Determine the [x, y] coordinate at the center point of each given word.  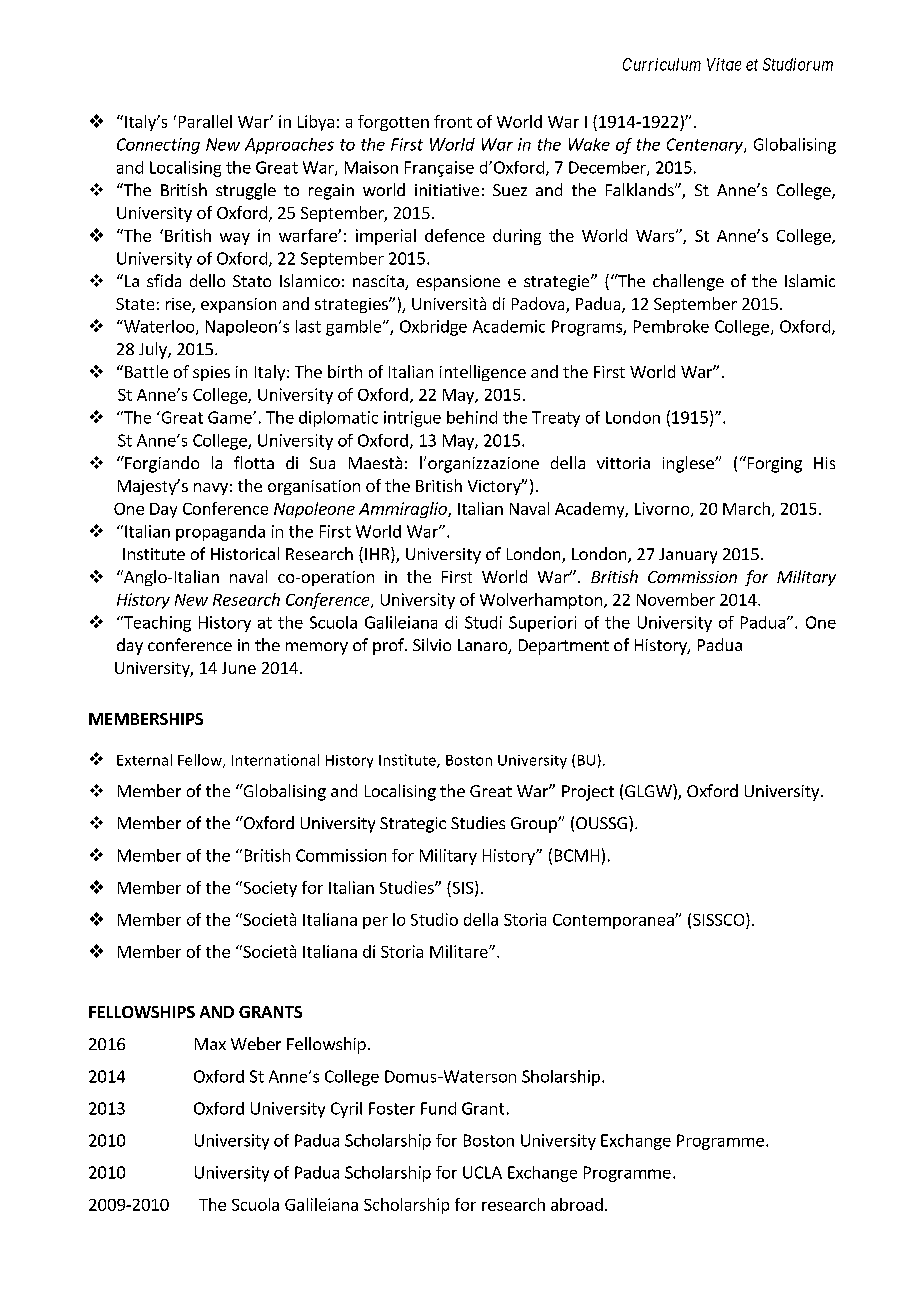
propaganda [220, 533]
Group [535, 825]
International [275, 760]
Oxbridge [433, 328]
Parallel [205, 121]
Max [210, 1044]
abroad [577, 1204]
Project [588, 793]
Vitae [724, 64]
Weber [256, 1043]
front [453, 121]
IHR [378, 555]
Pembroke [671, 326]
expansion [238, 305]
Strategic [413, 825]
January [688, 556]
